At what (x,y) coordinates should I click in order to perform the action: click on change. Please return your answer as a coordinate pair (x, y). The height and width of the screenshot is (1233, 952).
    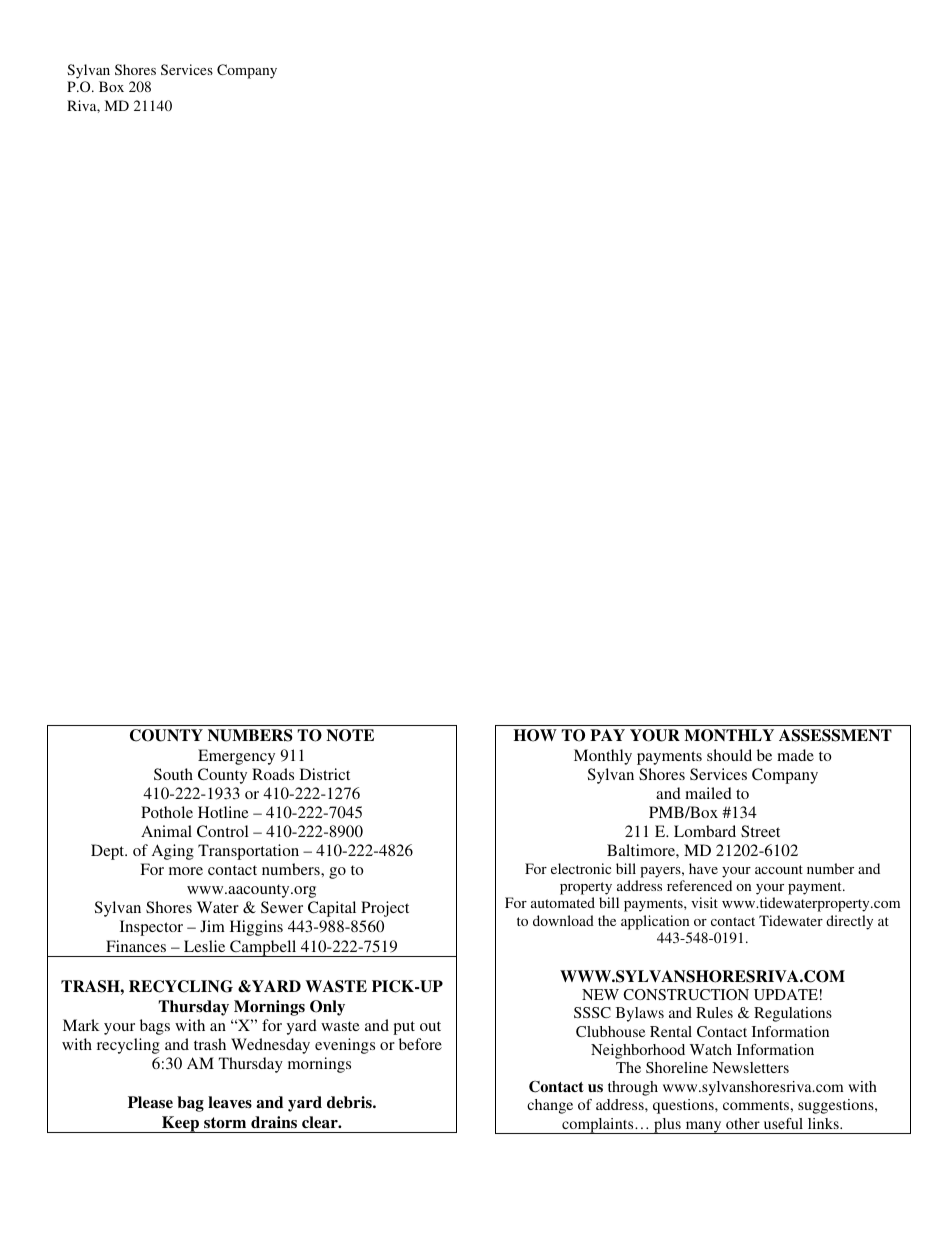
    Looking at the image, I should click on (550, 1106).
